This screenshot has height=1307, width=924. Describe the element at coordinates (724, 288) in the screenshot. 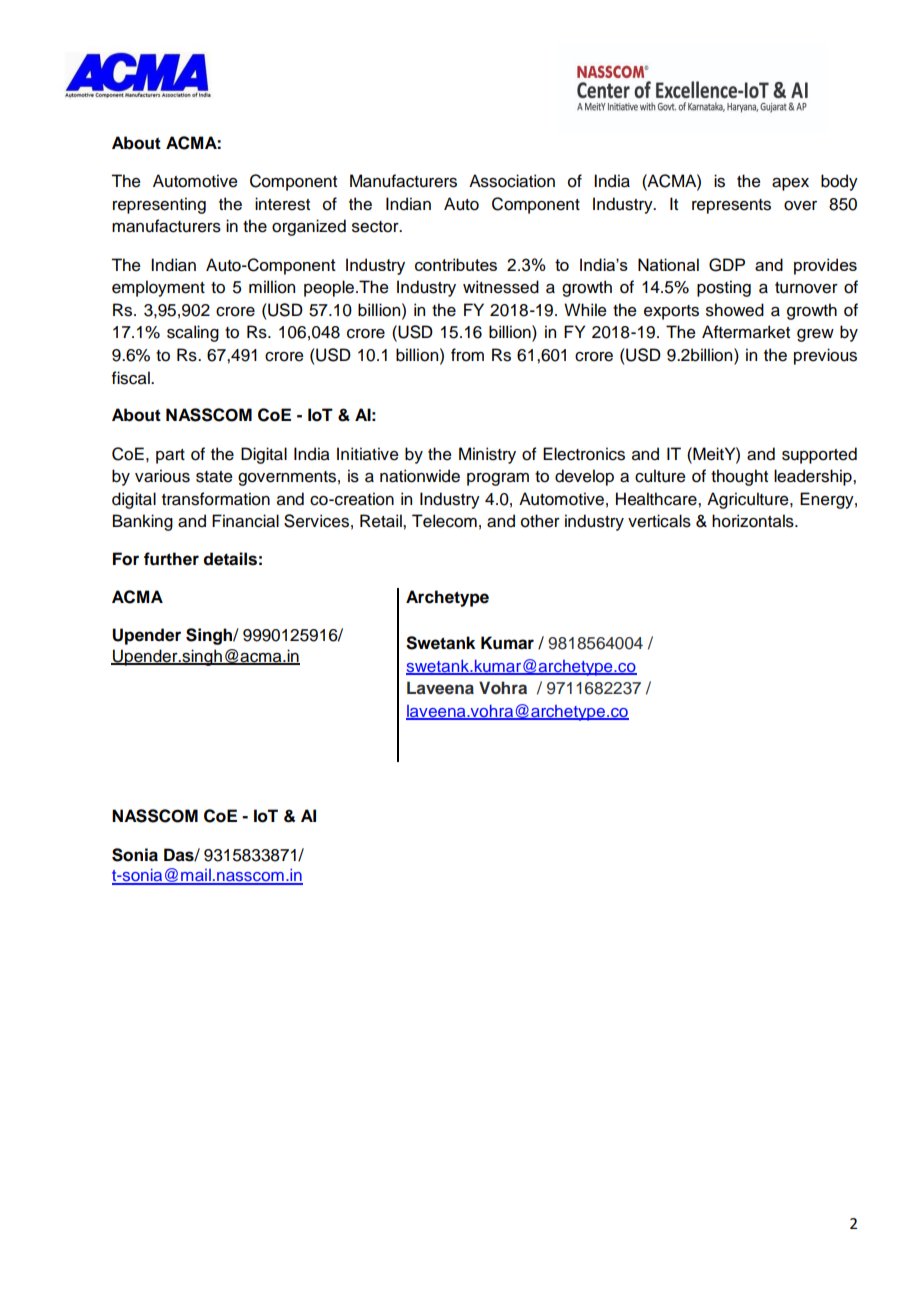

I see `posting` at that location.
